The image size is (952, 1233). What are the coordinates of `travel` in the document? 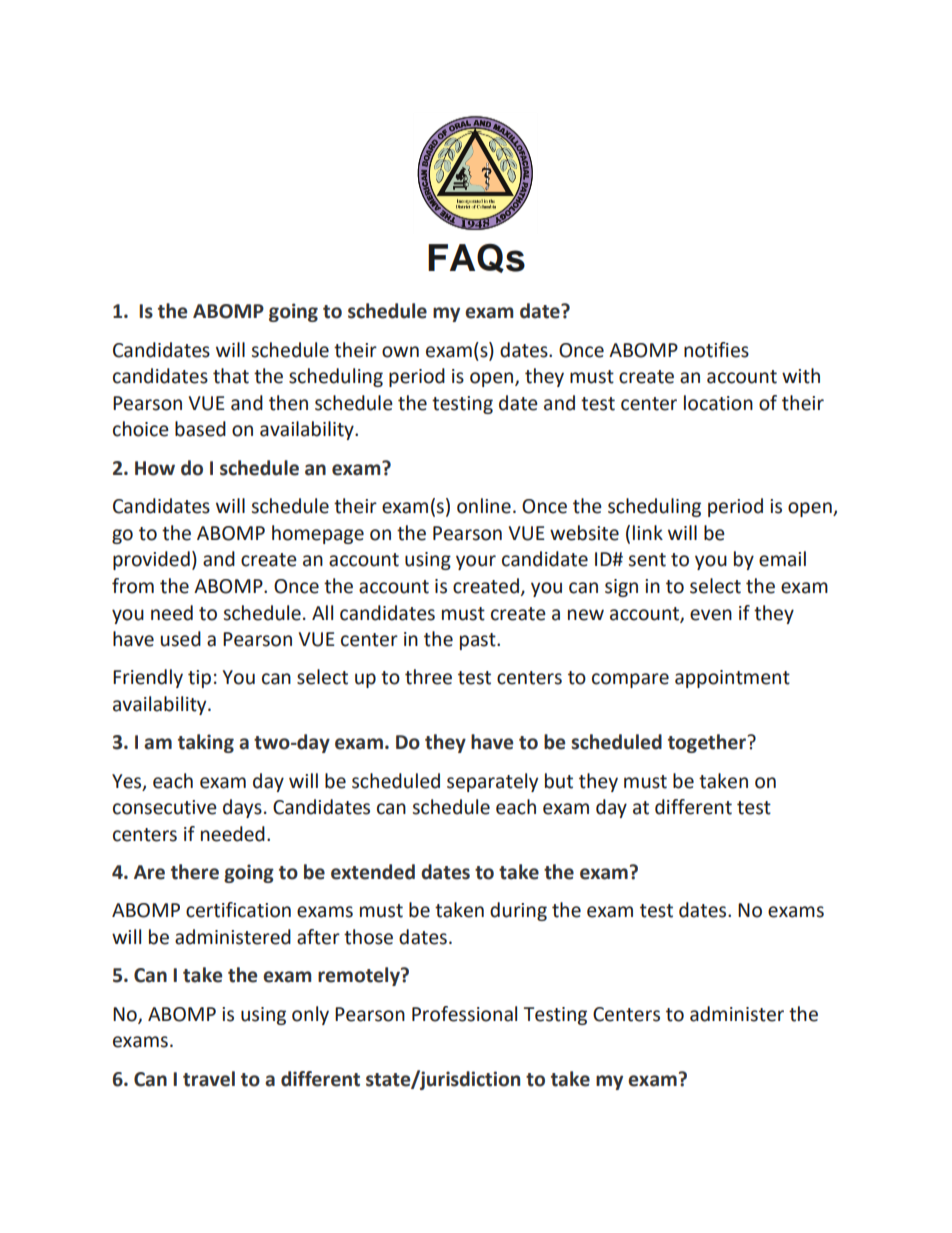 It's located at (209, 1079).
